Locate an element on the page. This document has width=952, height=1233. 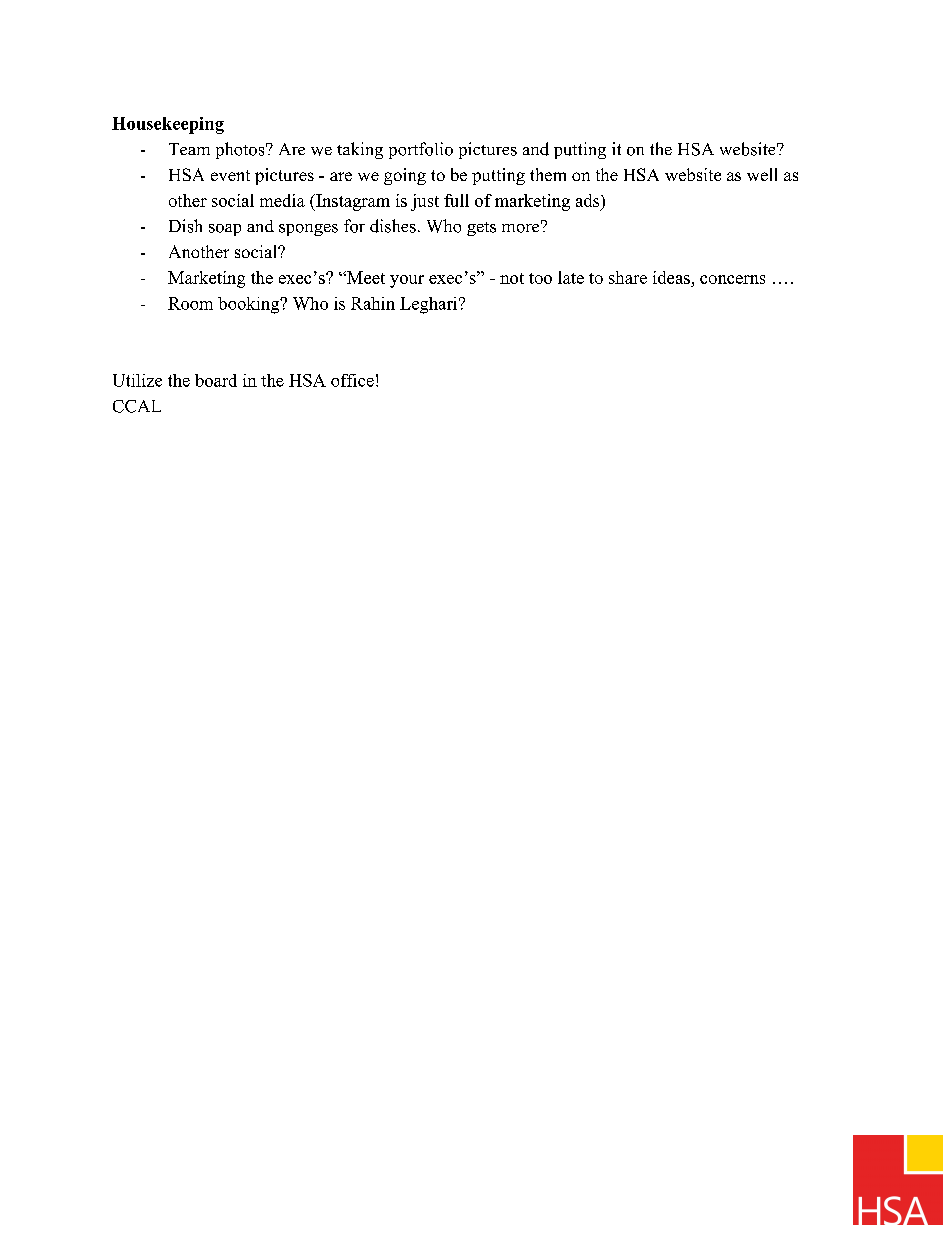
concerns is located at coordinates (732, 279).
